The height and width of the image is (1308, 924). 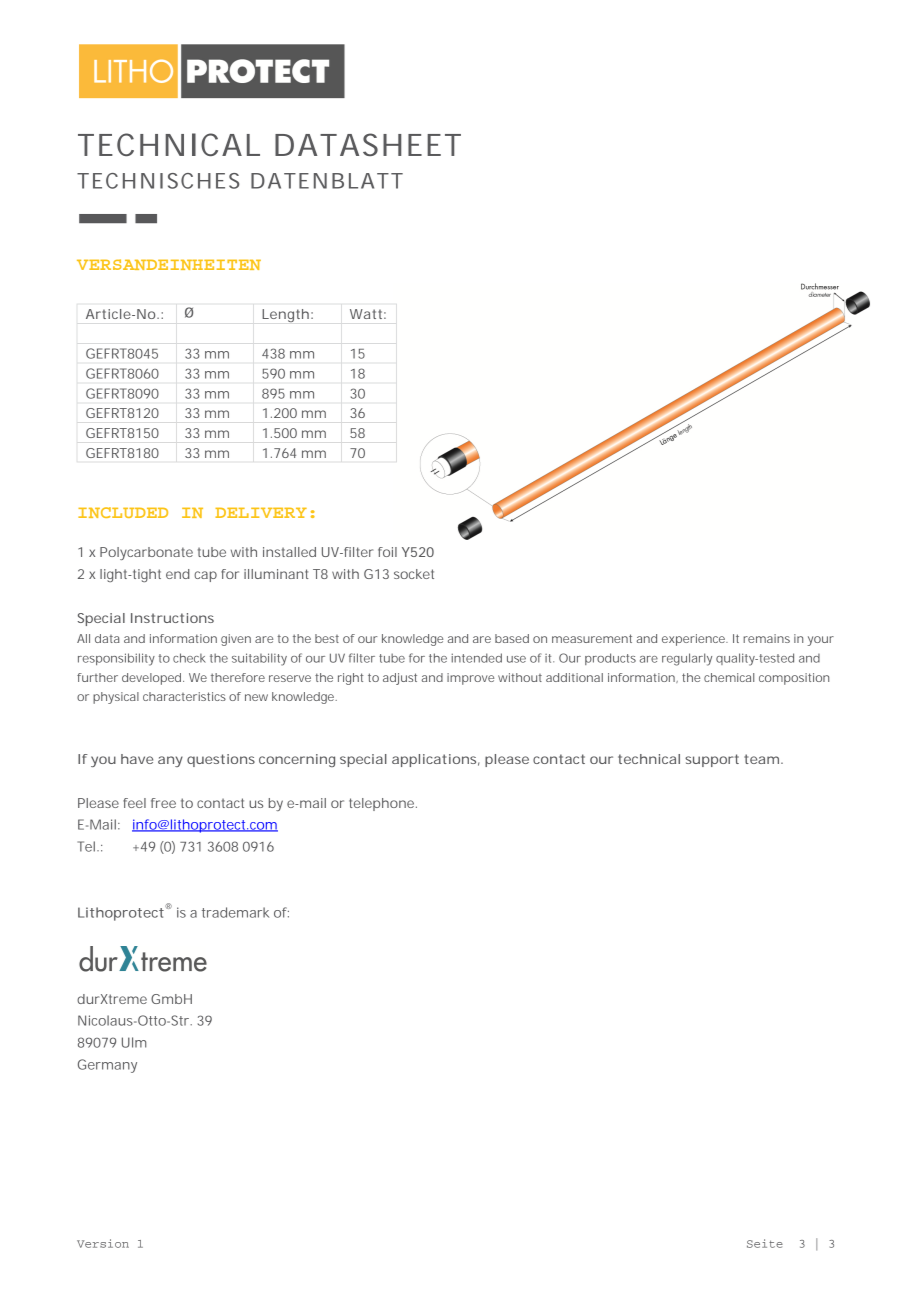 I want to click on team, so click(x=761, y=759).
